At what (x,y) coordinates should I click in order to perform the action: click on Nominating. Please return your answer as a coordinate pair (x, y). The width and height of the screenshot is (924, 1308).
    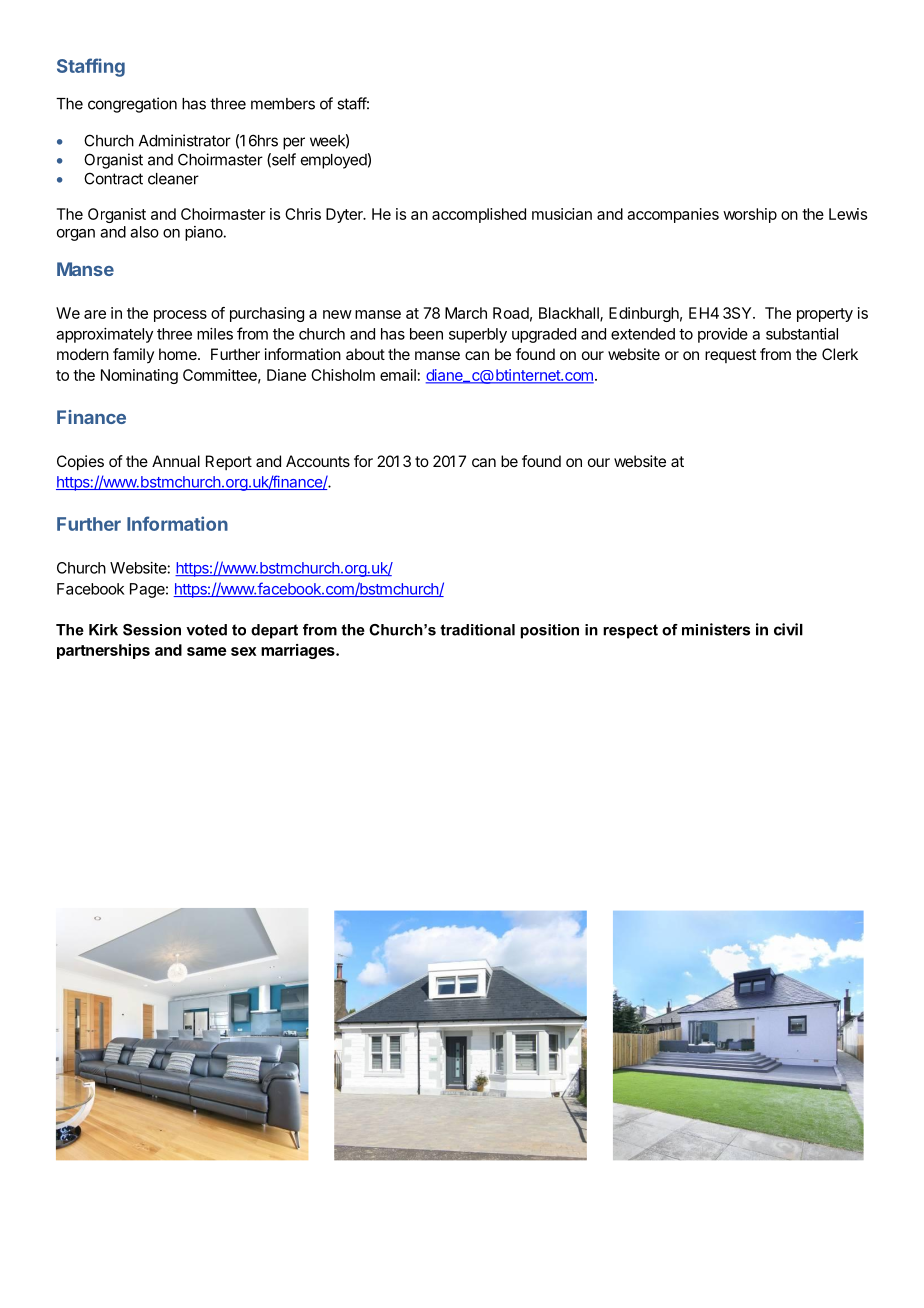
    Looking at the image, I should click on (139, 376).
